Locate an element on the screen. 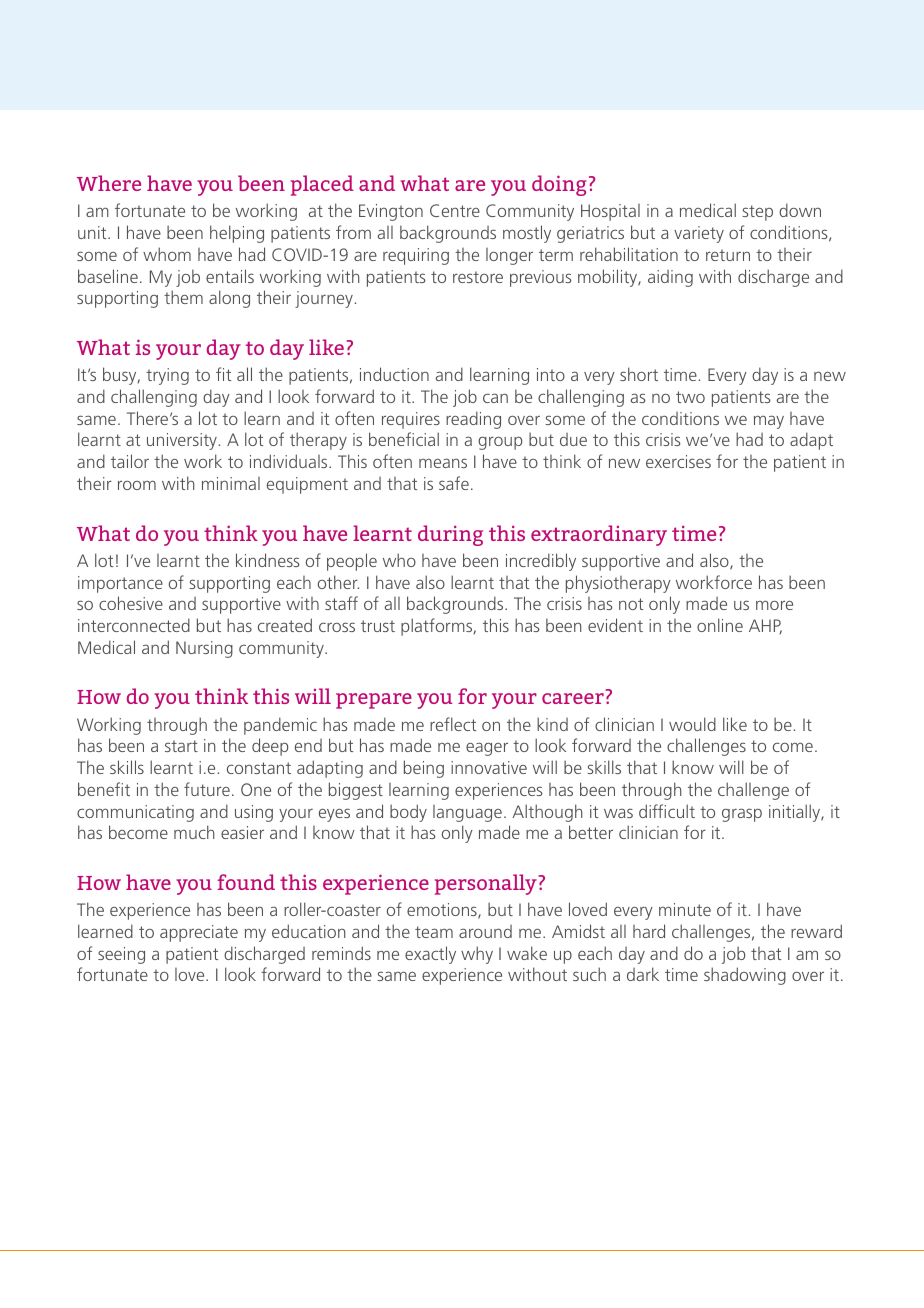 This screenshot has height=1308, width=924. appreciate is located at coordinates (199, 933).
